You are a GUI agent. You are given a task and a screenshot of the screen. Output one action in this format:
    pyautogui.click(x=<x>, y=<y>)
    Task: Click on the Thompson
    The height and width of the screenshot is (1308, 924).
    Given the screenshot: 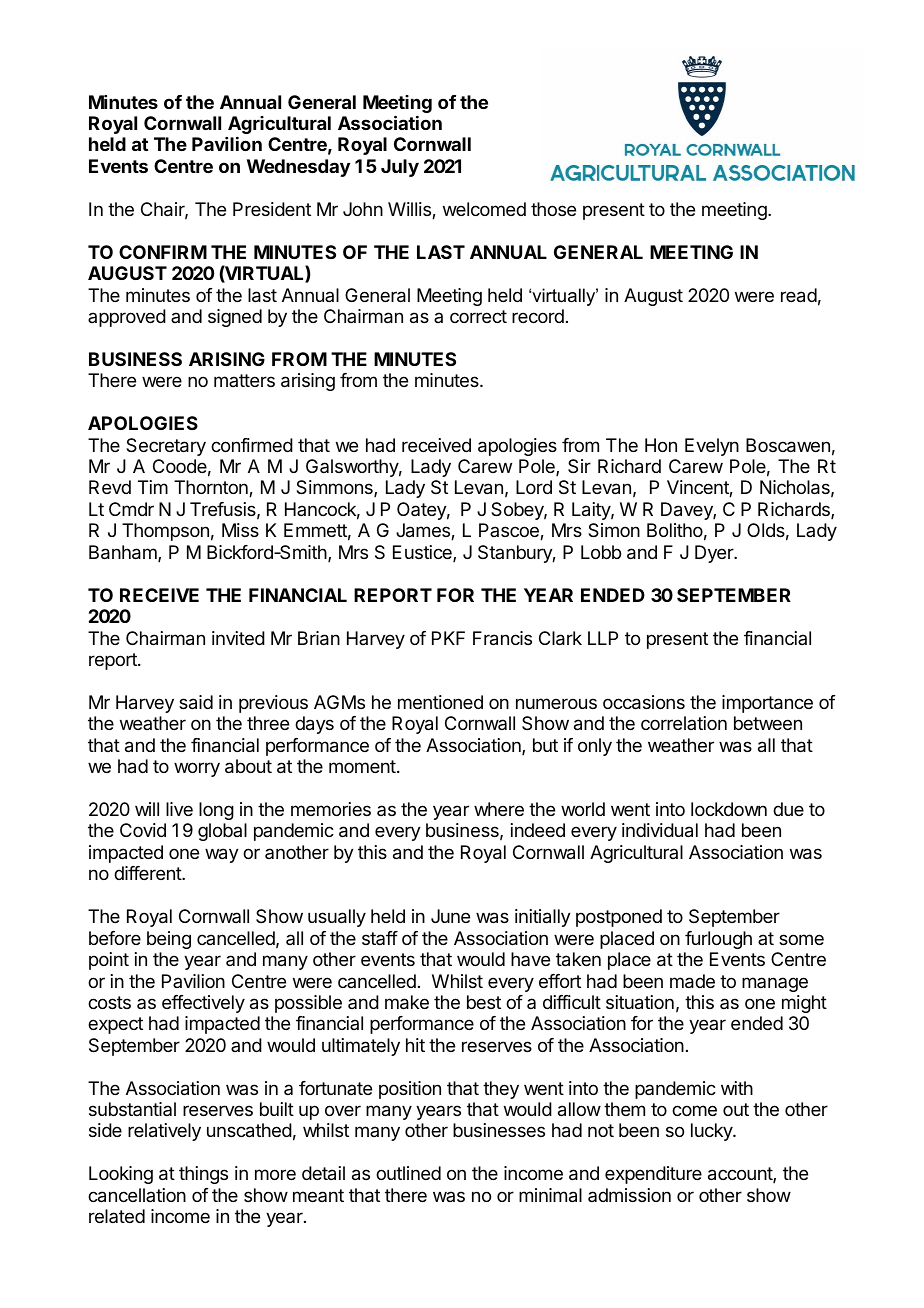 What is the action you would take?
    pyautogui.click(x=165, y=532)
